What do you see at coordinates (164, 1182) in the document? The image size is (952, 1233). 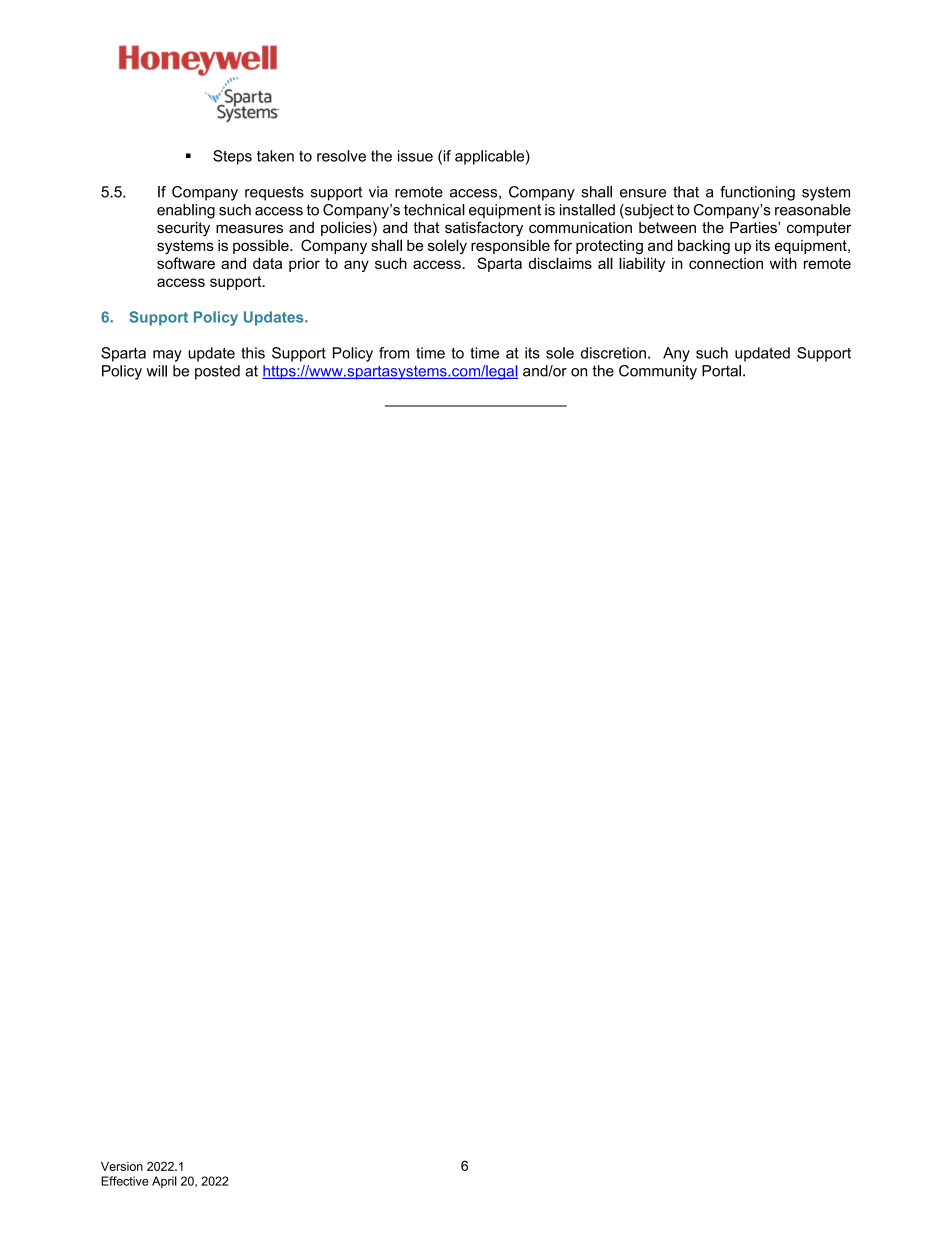 I see `April` at bounding box center [164, 1182].
